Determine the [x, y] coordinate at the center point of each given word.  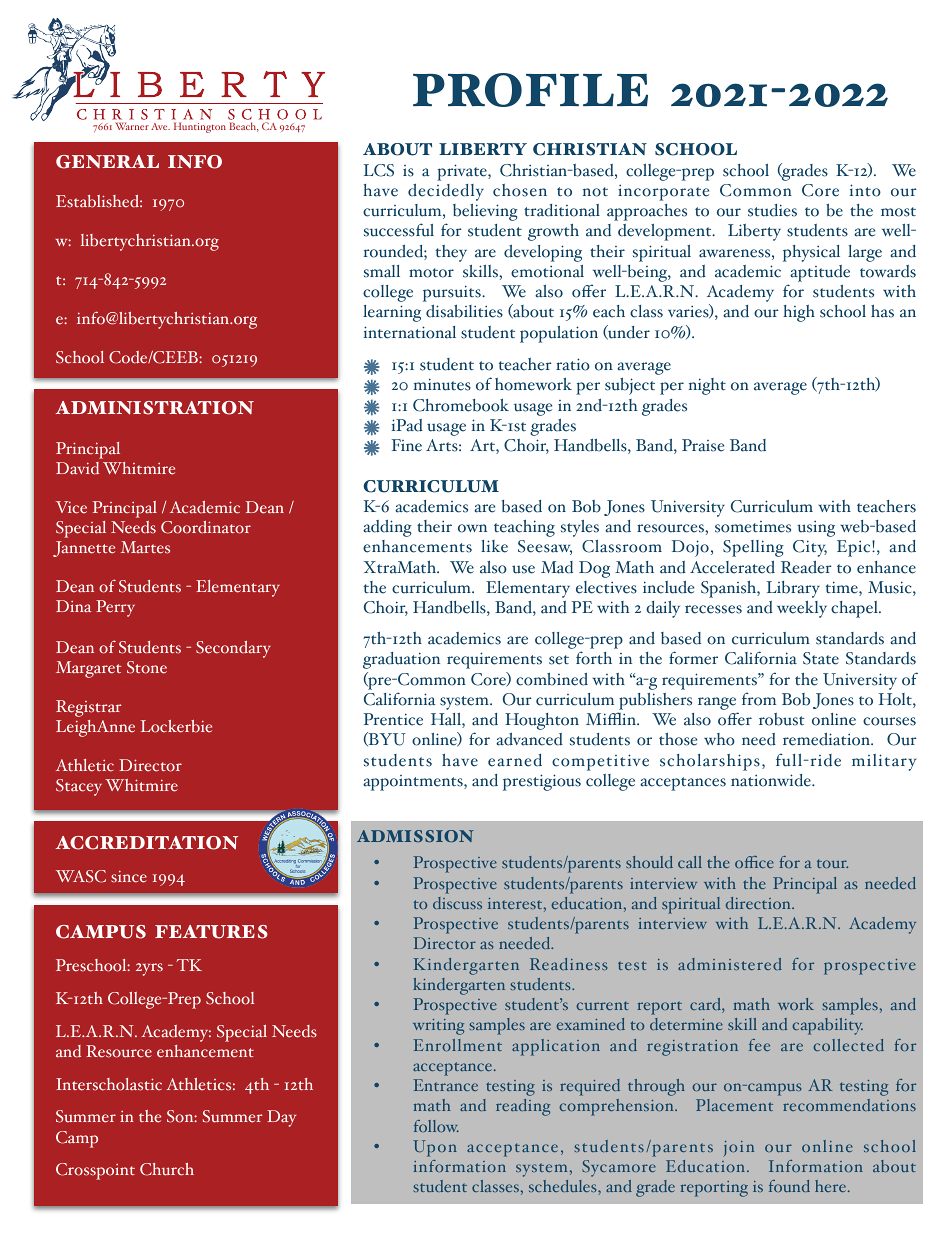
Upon [435, 1148]
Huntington [200, 127]
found [789, 1186]
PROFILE [530, 90]
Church [167, 1169]
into [865, 190]
